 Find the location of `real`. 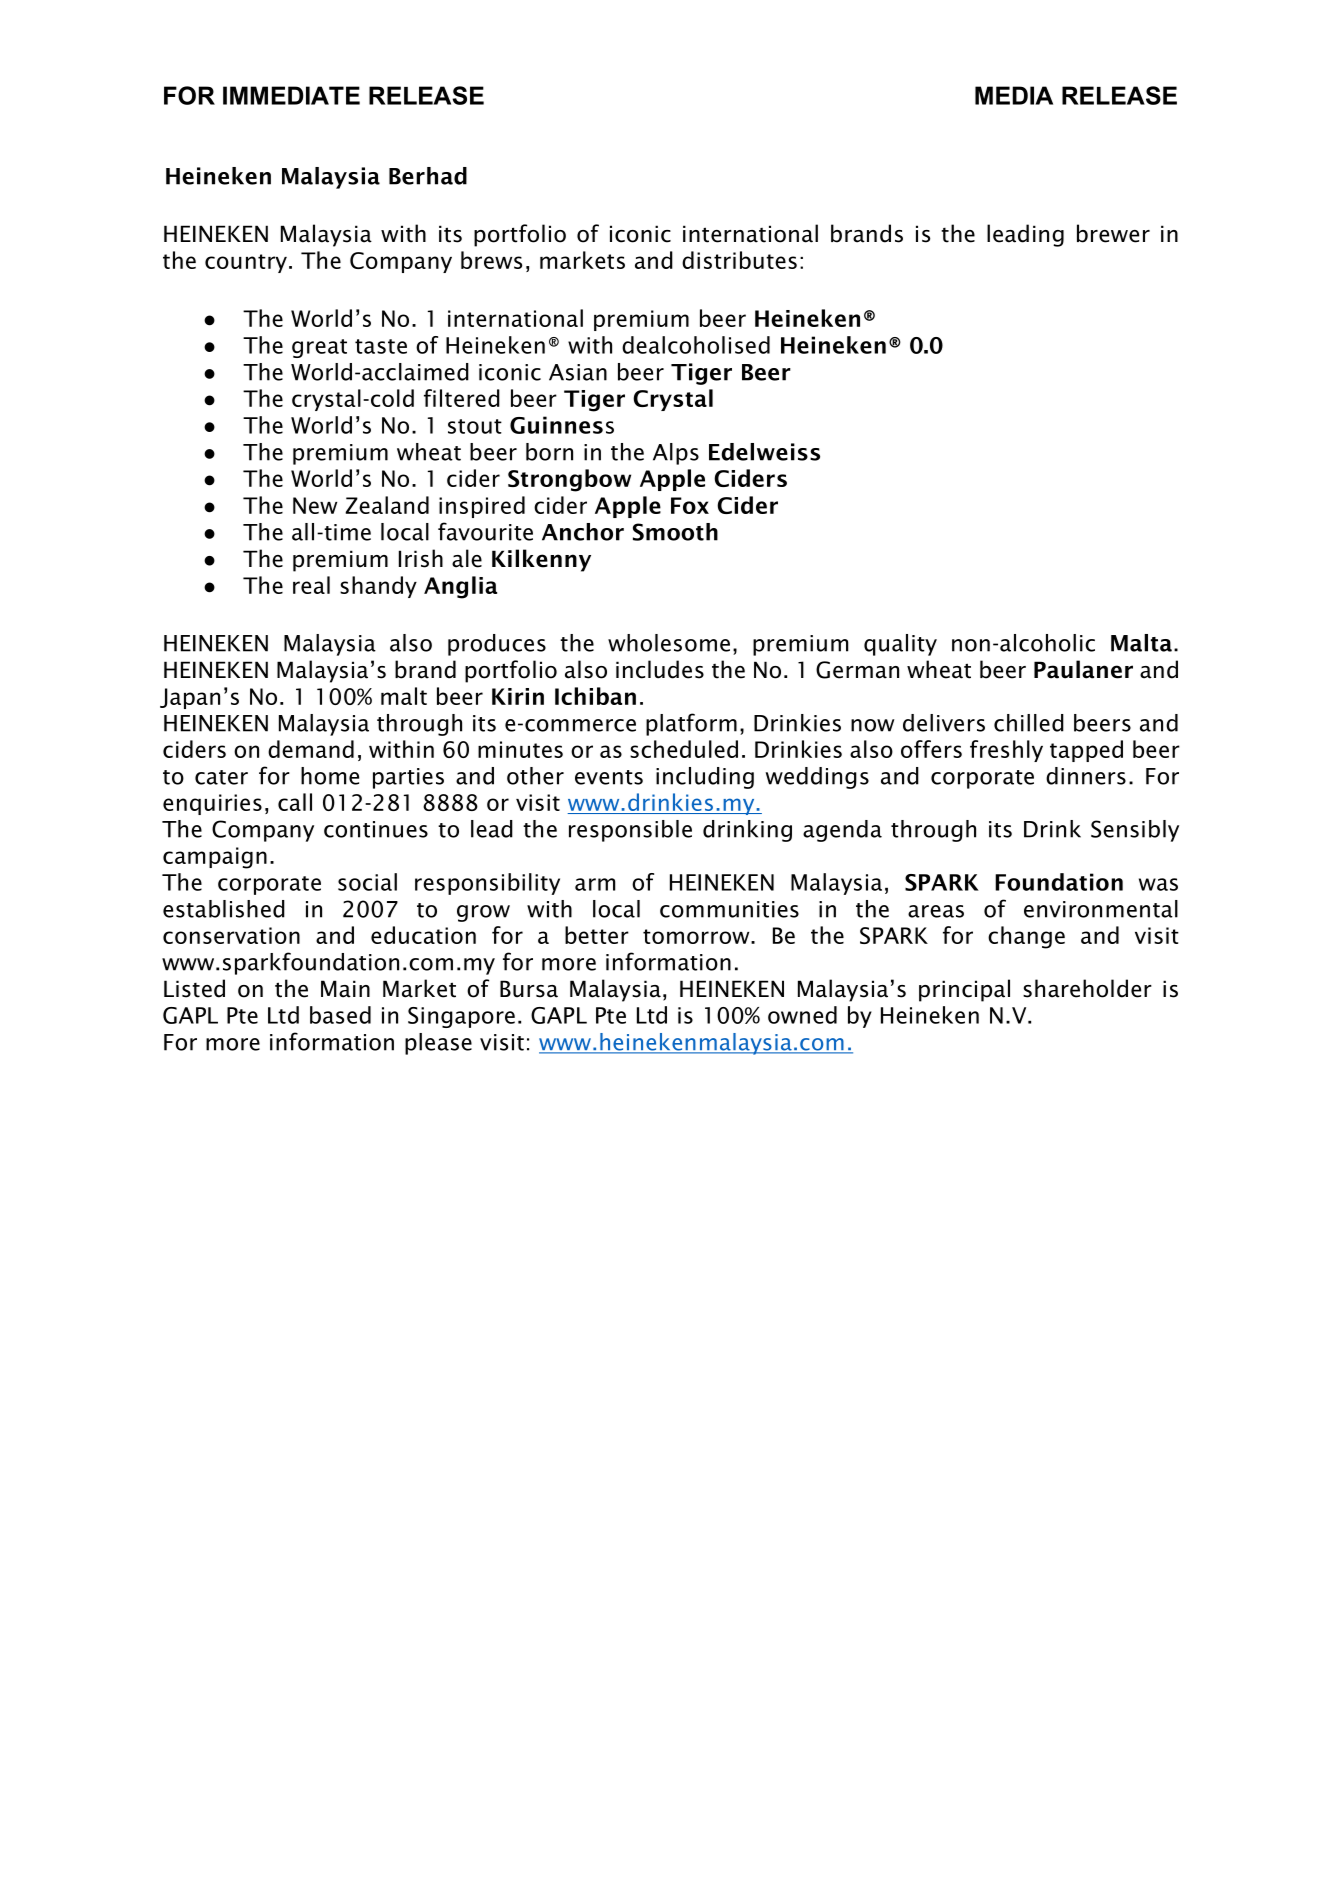

real is located at coordinates (311, 585).
